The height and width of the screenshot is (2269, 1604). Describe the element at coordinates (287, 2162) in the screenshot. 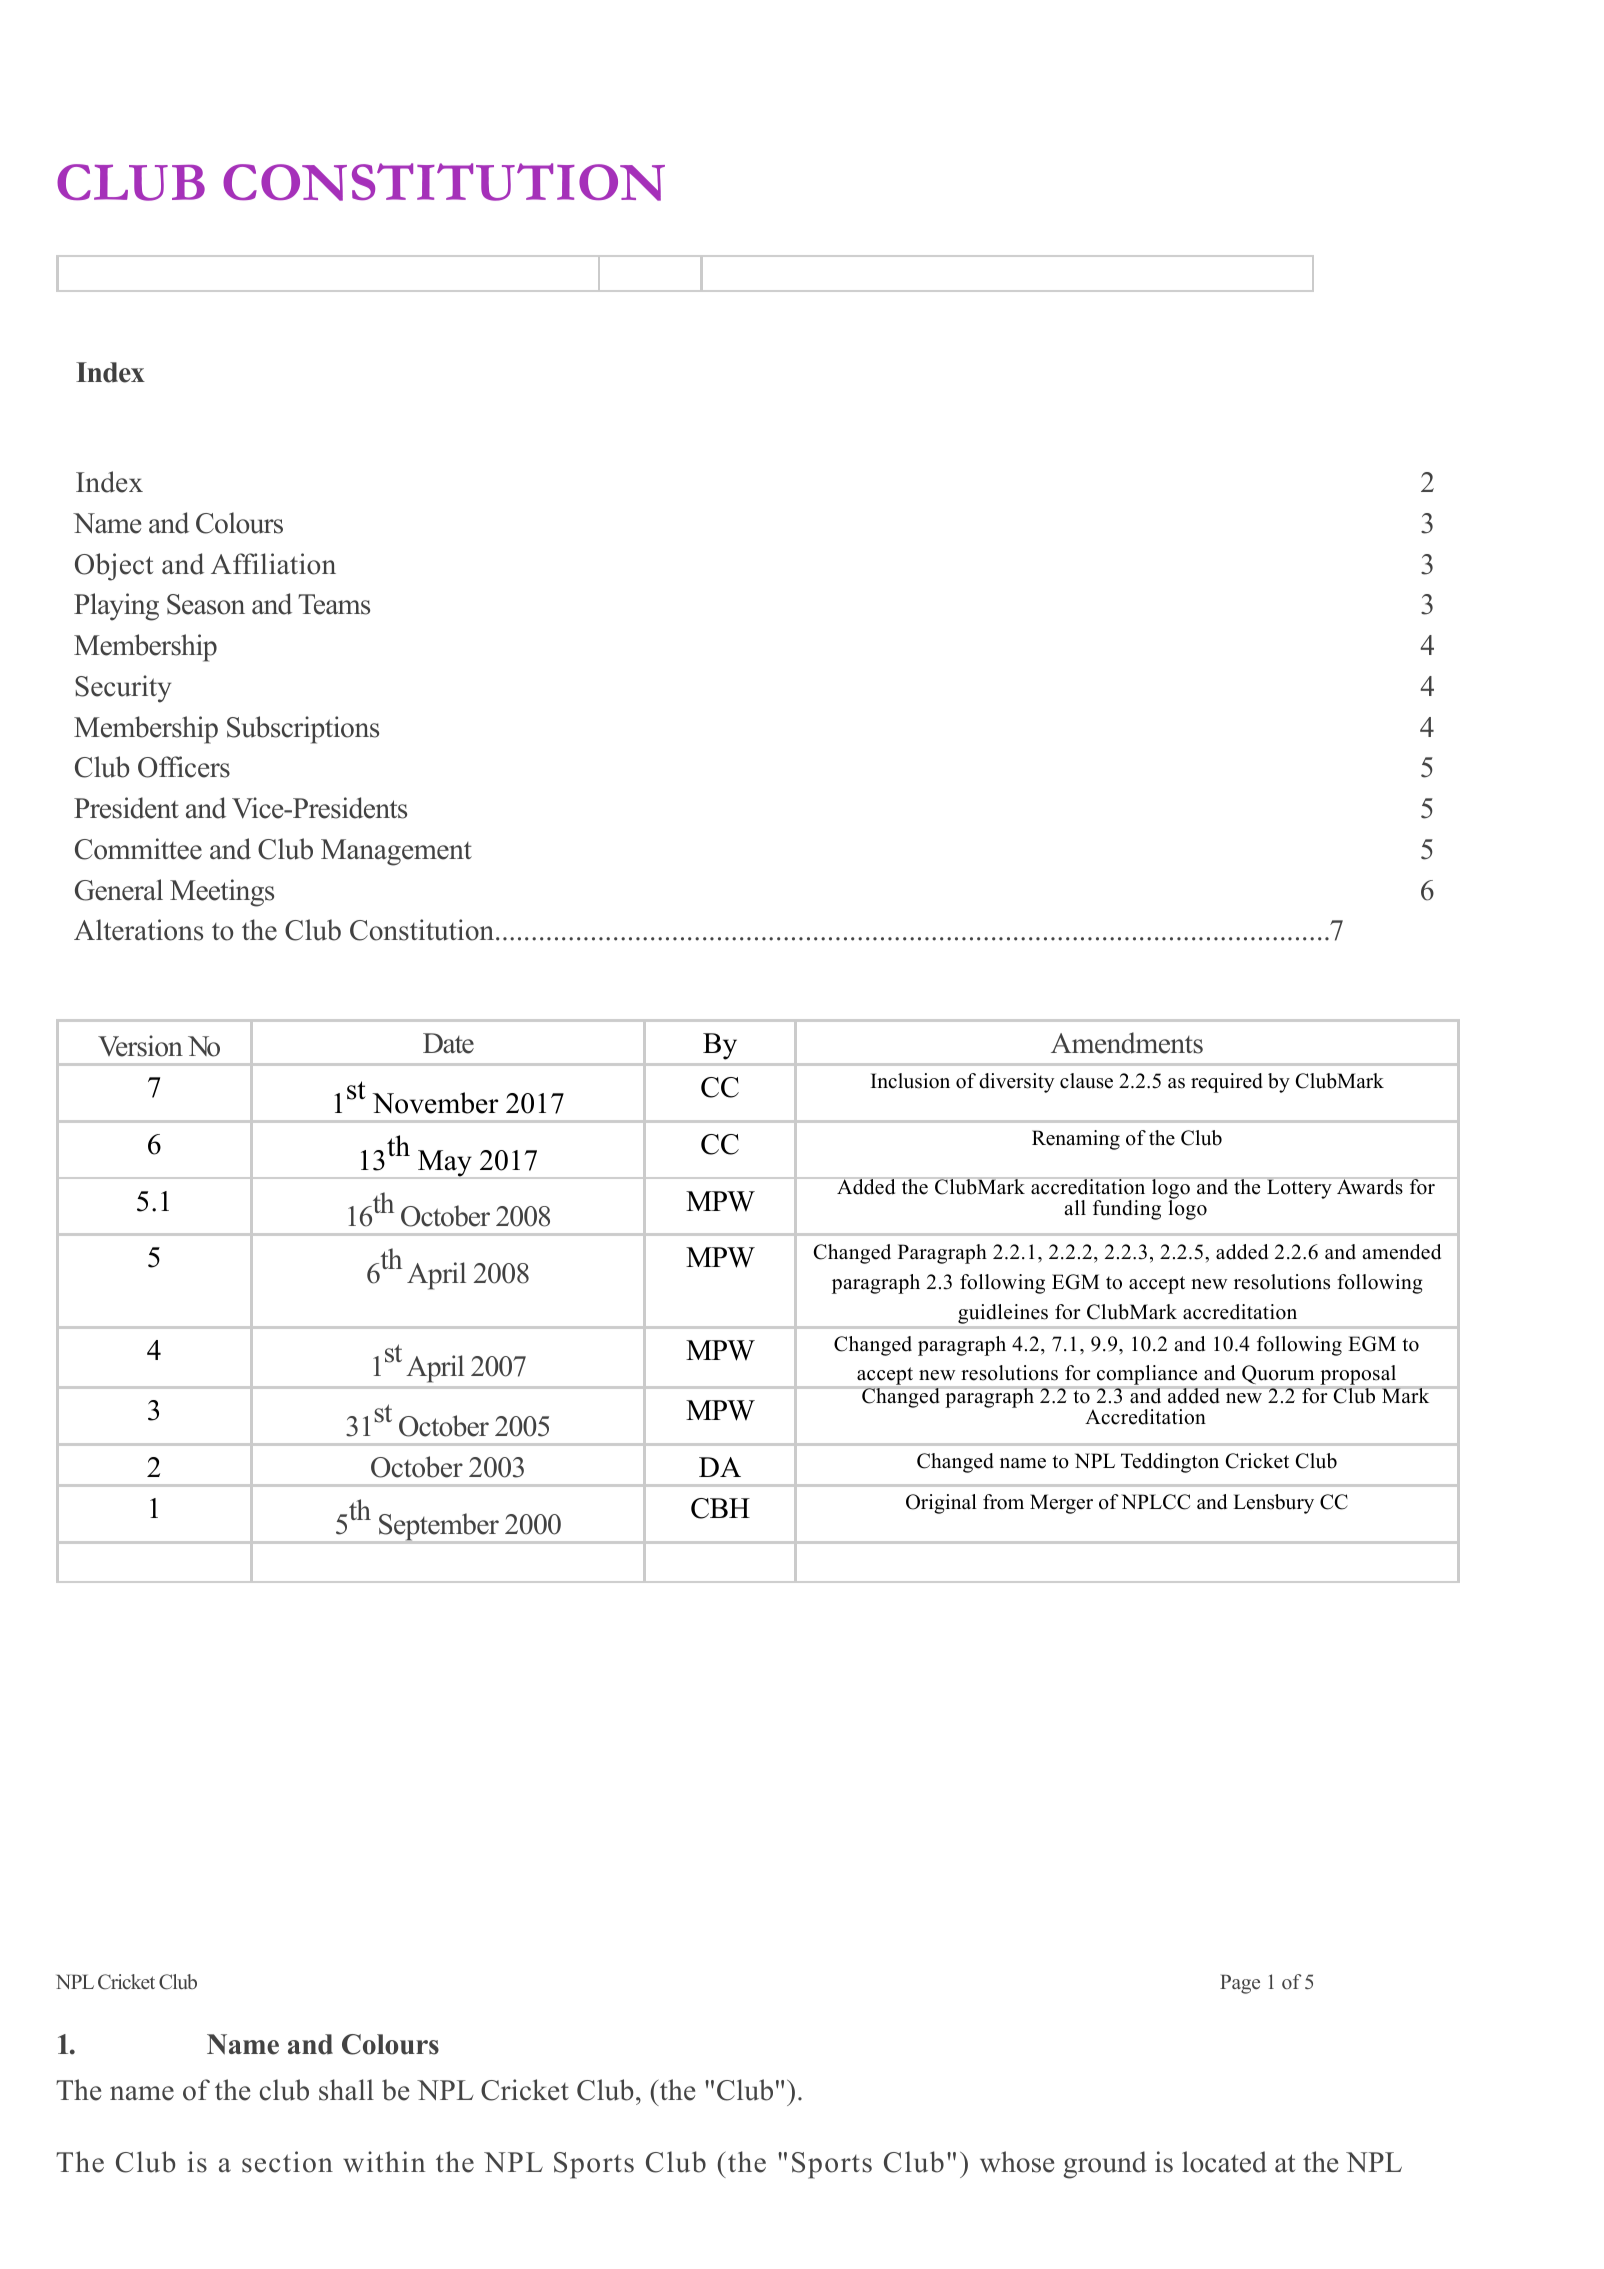

I see `section` at that location.
